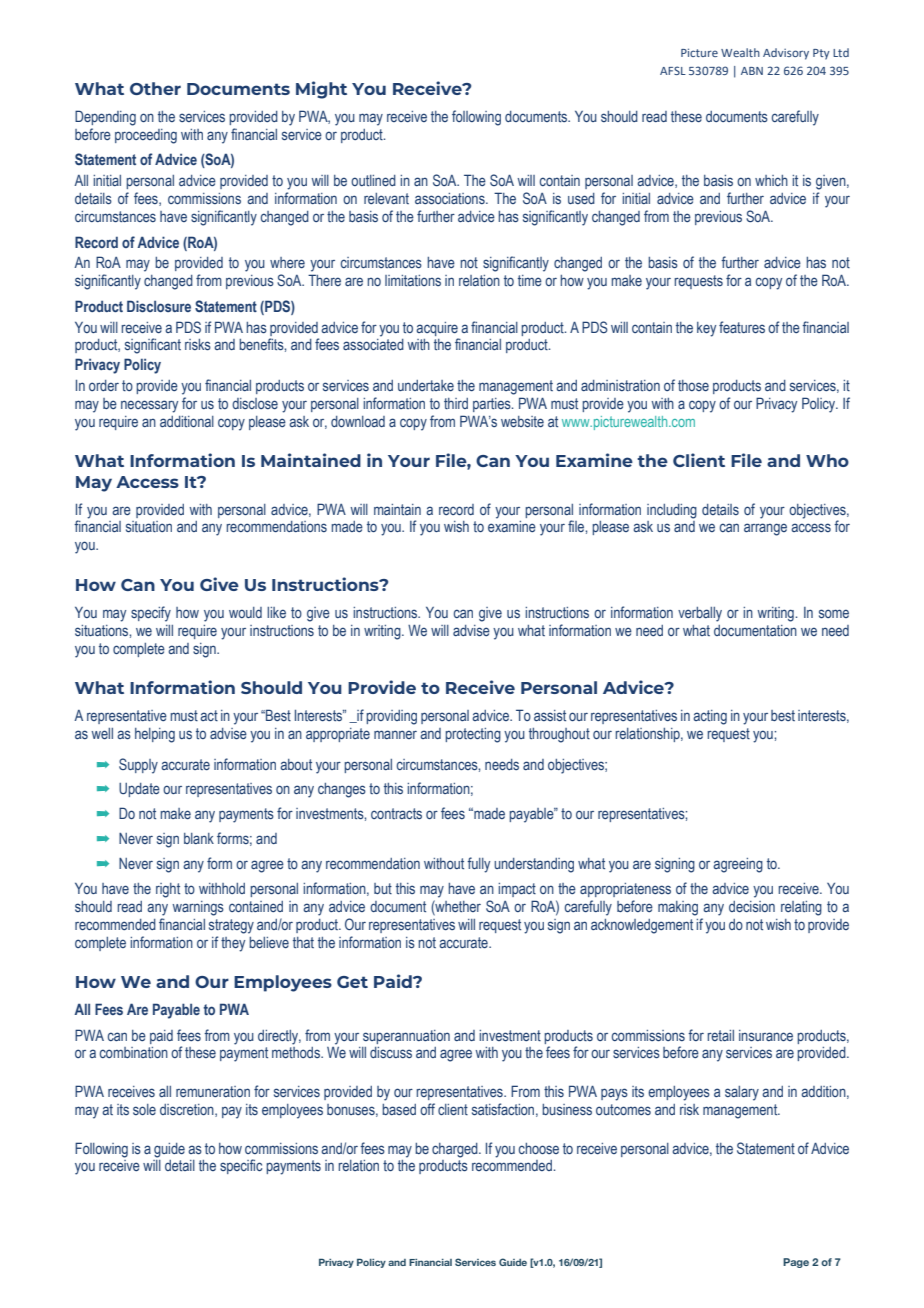 The height and width of the document is (1308, 924). Describe the element at coordinates (796, 1263) in the document. I see `Page` at that location.
